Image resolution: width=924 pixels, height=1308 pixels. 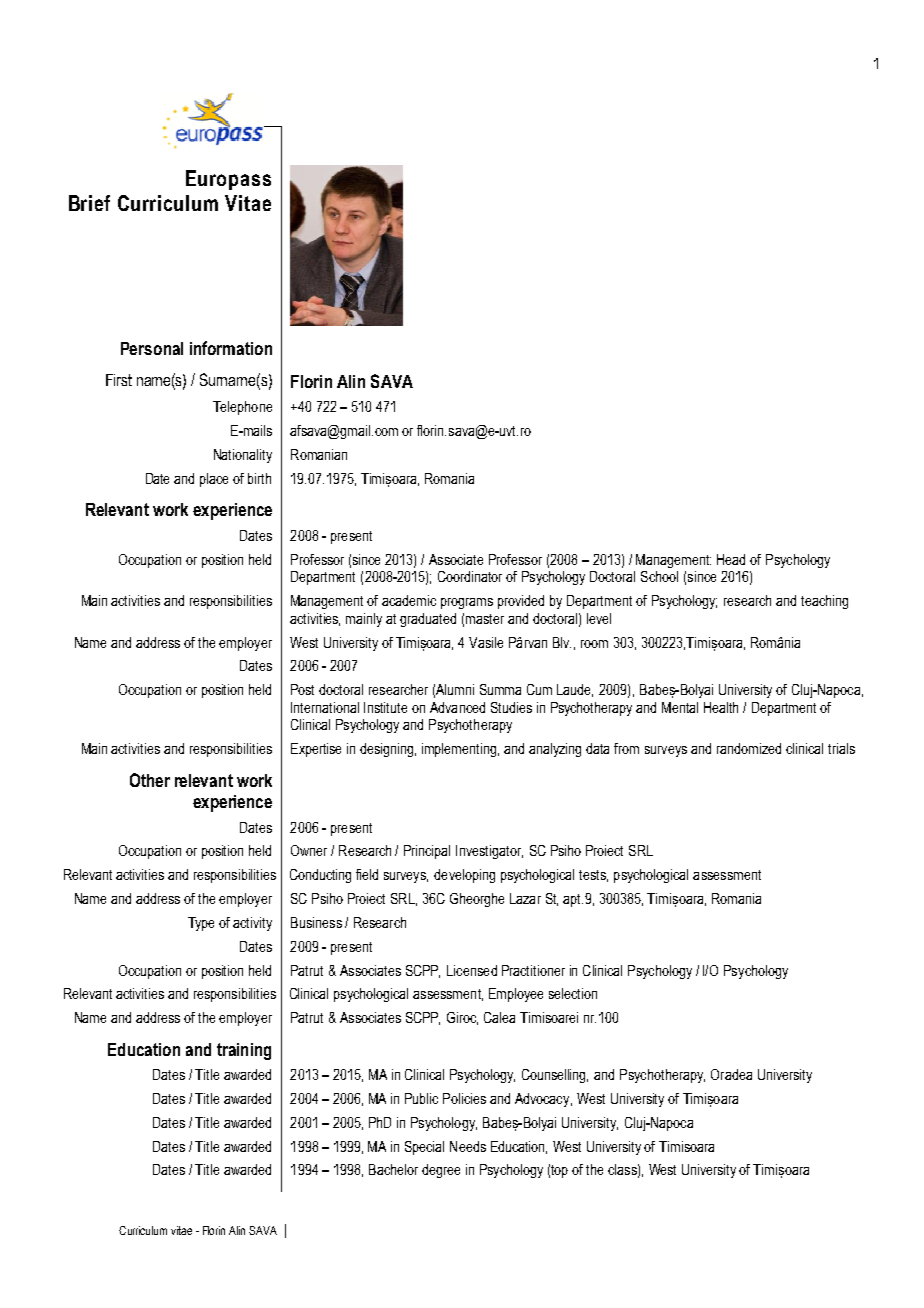 I want to click on Coordinator, so click(x=470, y=576).
